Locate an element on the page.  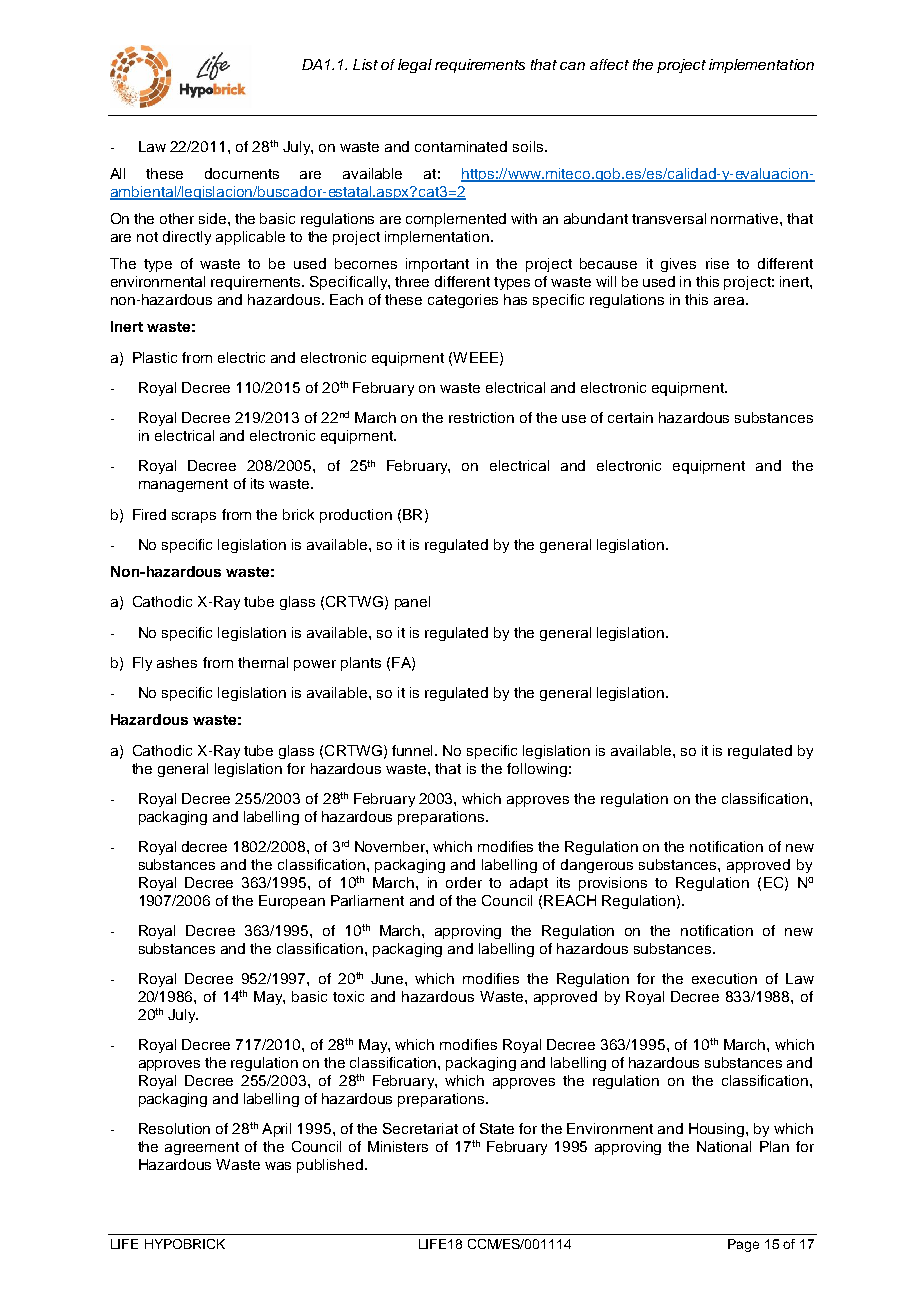
affect is located at coordinates (609, 64).
